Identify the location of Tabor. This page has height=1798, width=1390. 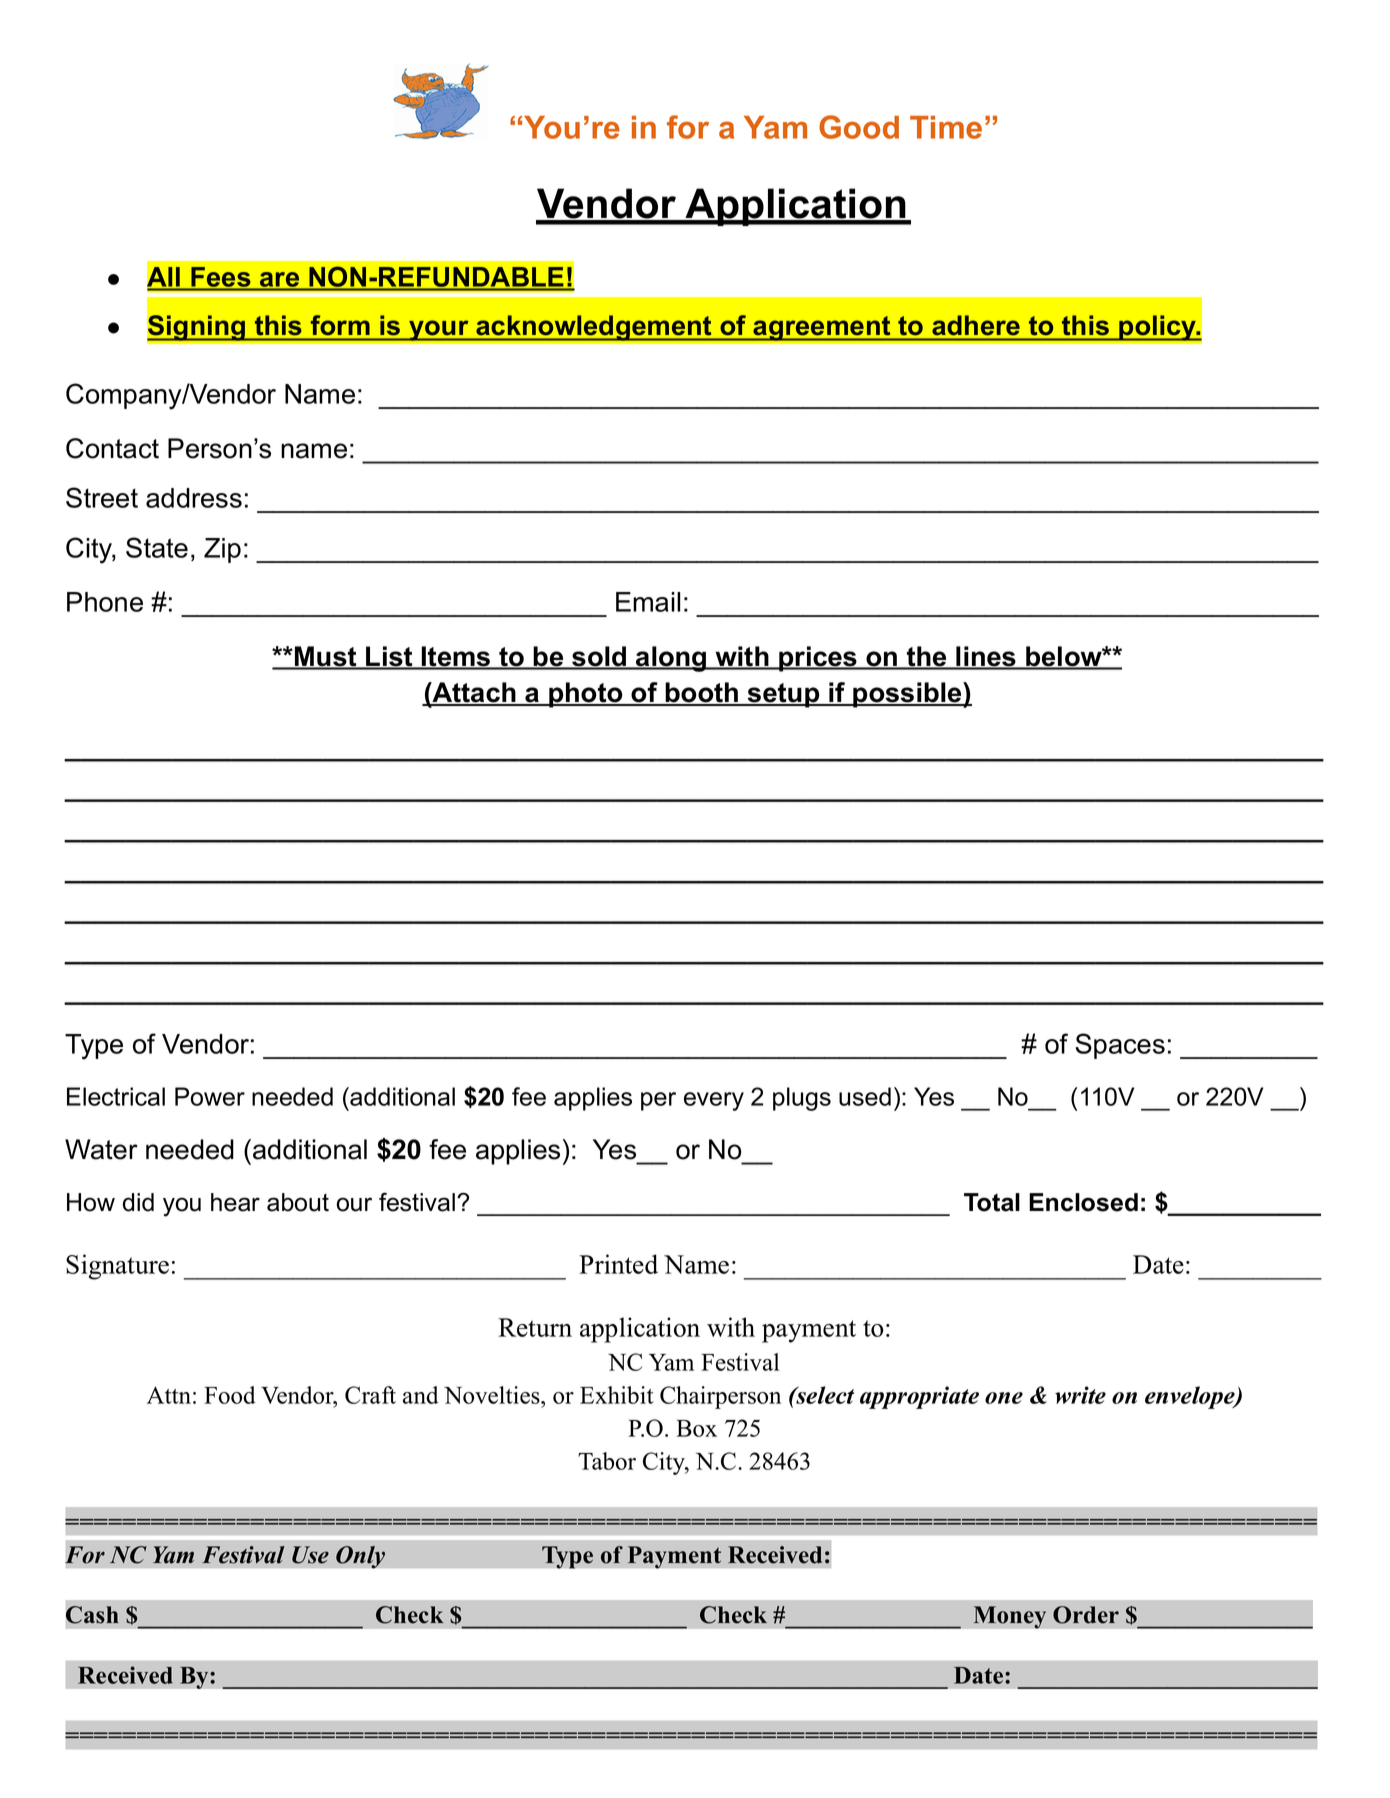
(607, 1461).
